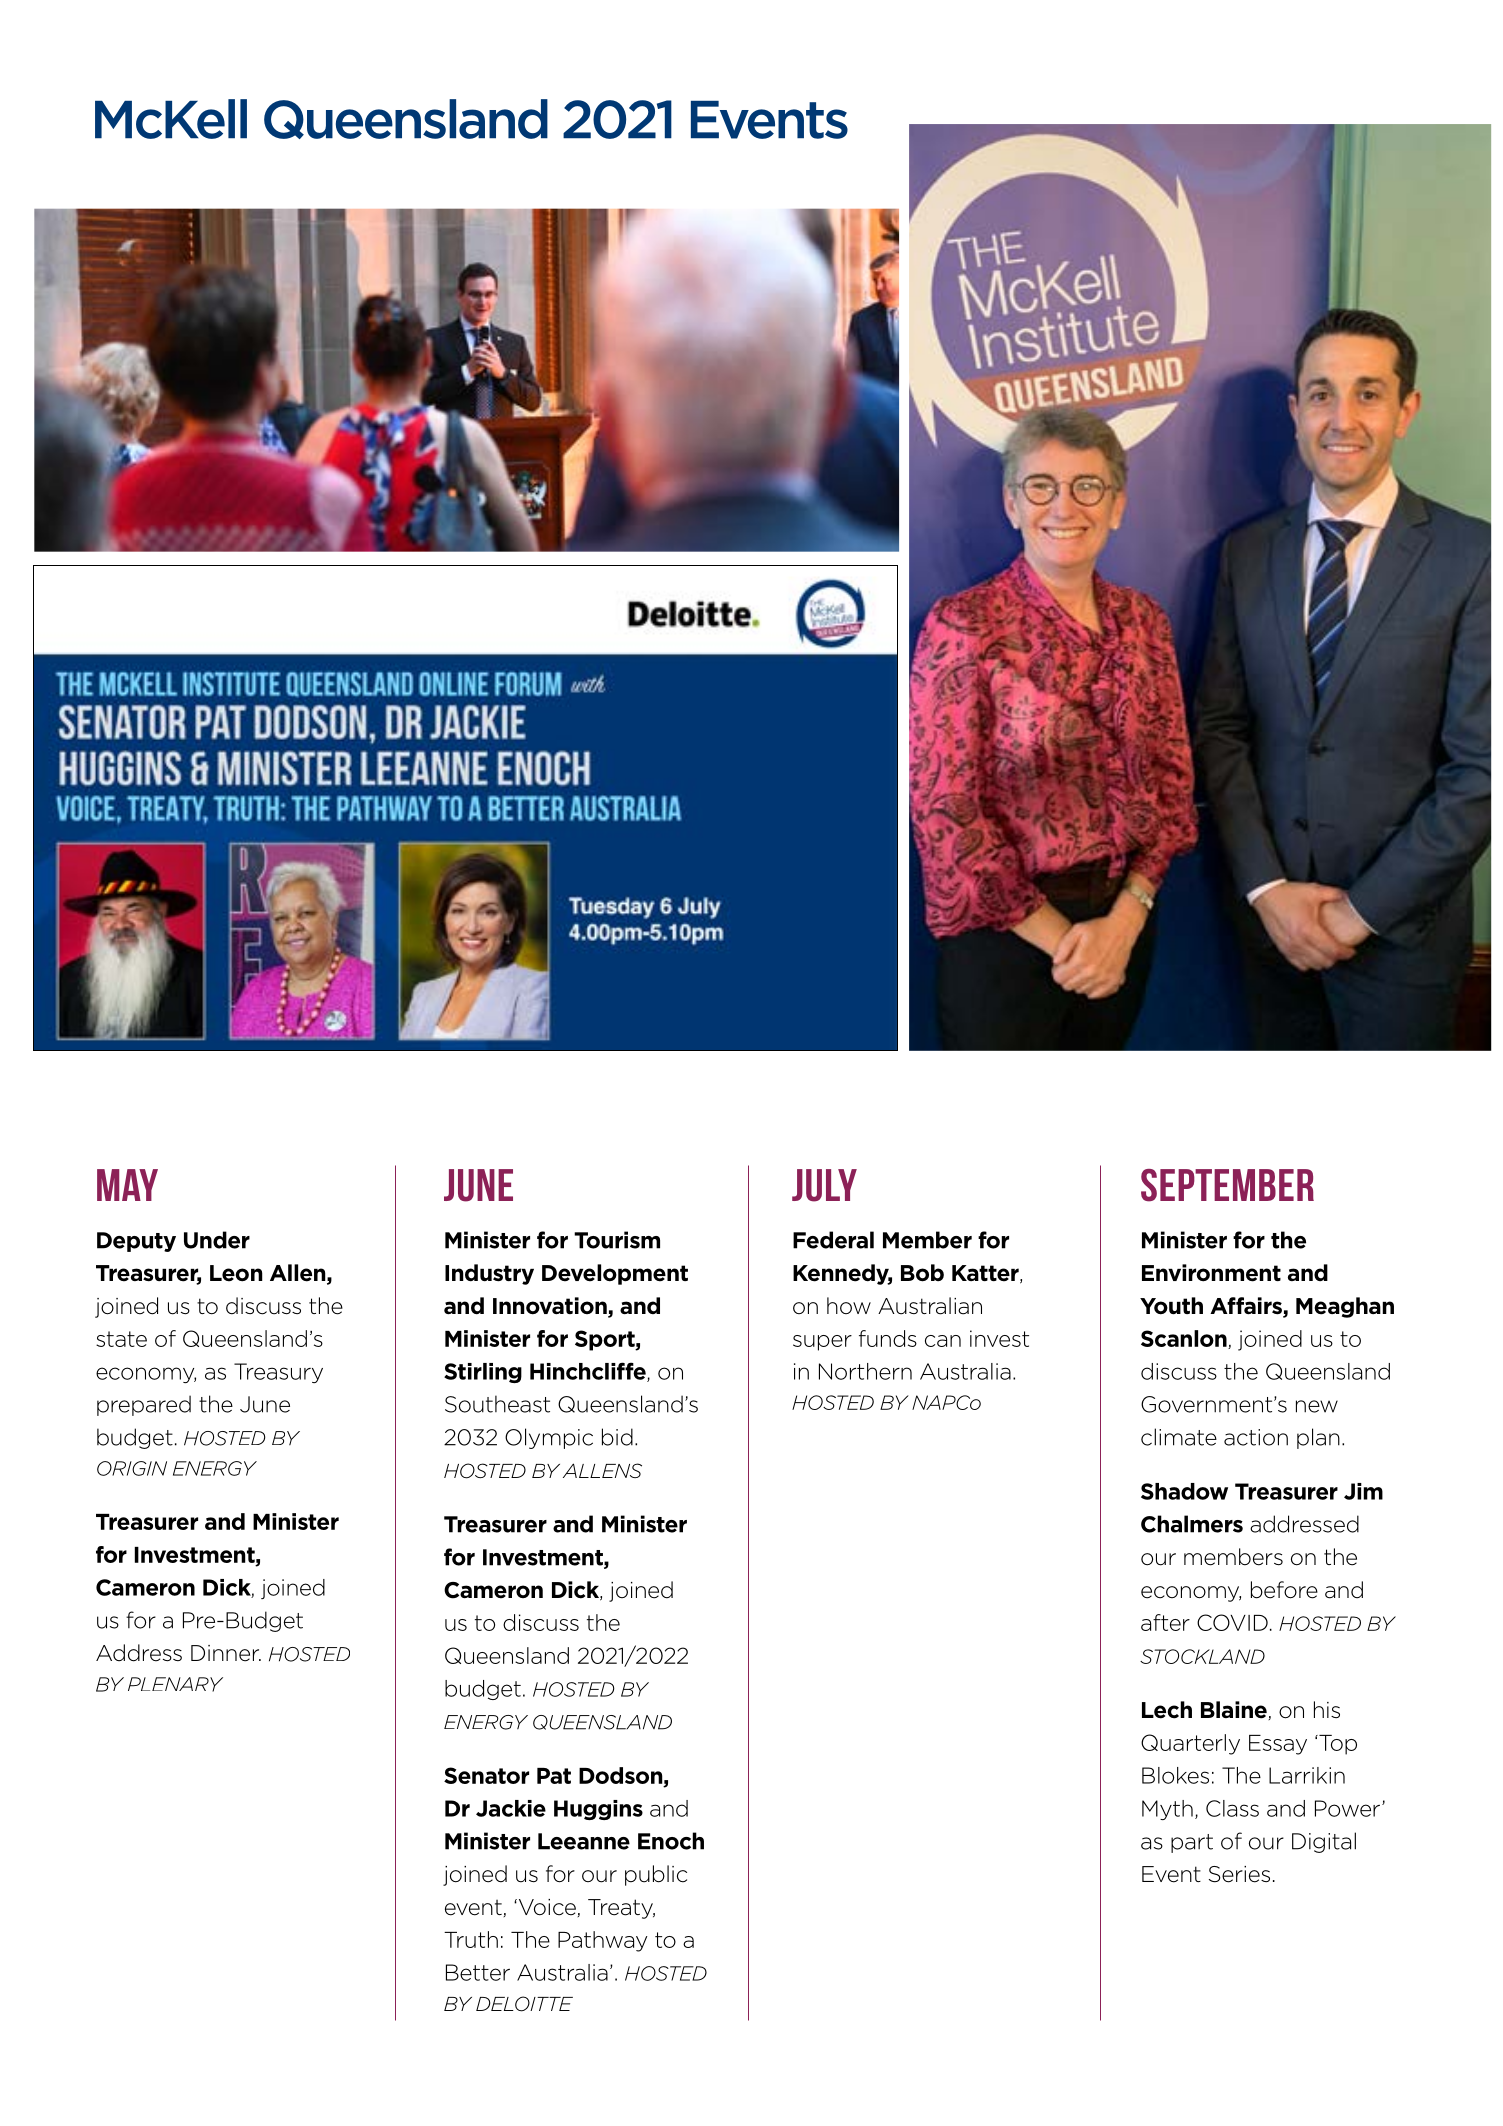 This document has width=1503, height=2126. What do you see at coordinates (226, 1653) in the document?
I see `Dinner` at bounding box center [226, 1653].
